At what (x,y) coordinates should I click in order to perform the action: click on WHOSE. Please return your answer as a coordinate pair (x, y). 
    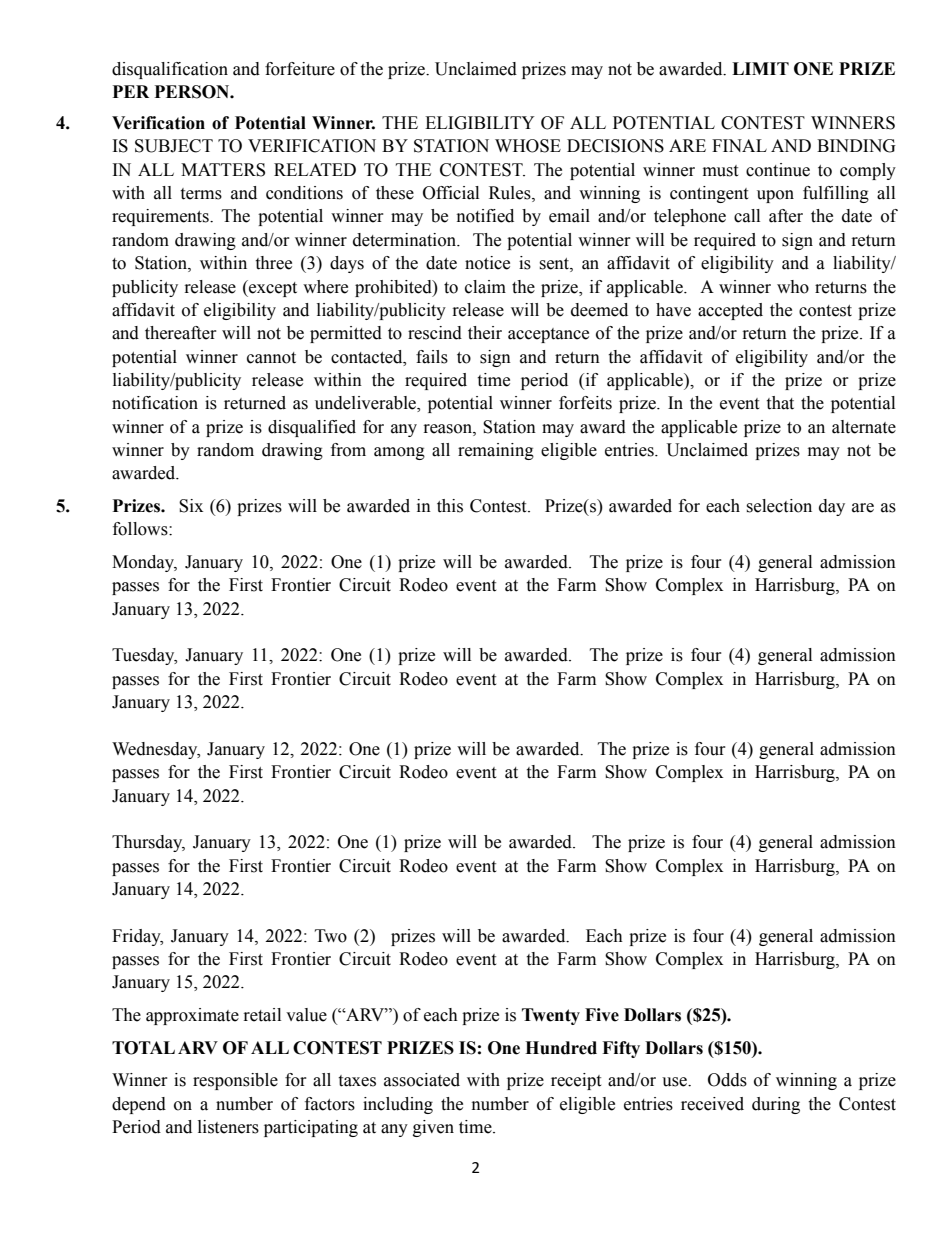
    Looking at the image, I should click on (528, 146).
